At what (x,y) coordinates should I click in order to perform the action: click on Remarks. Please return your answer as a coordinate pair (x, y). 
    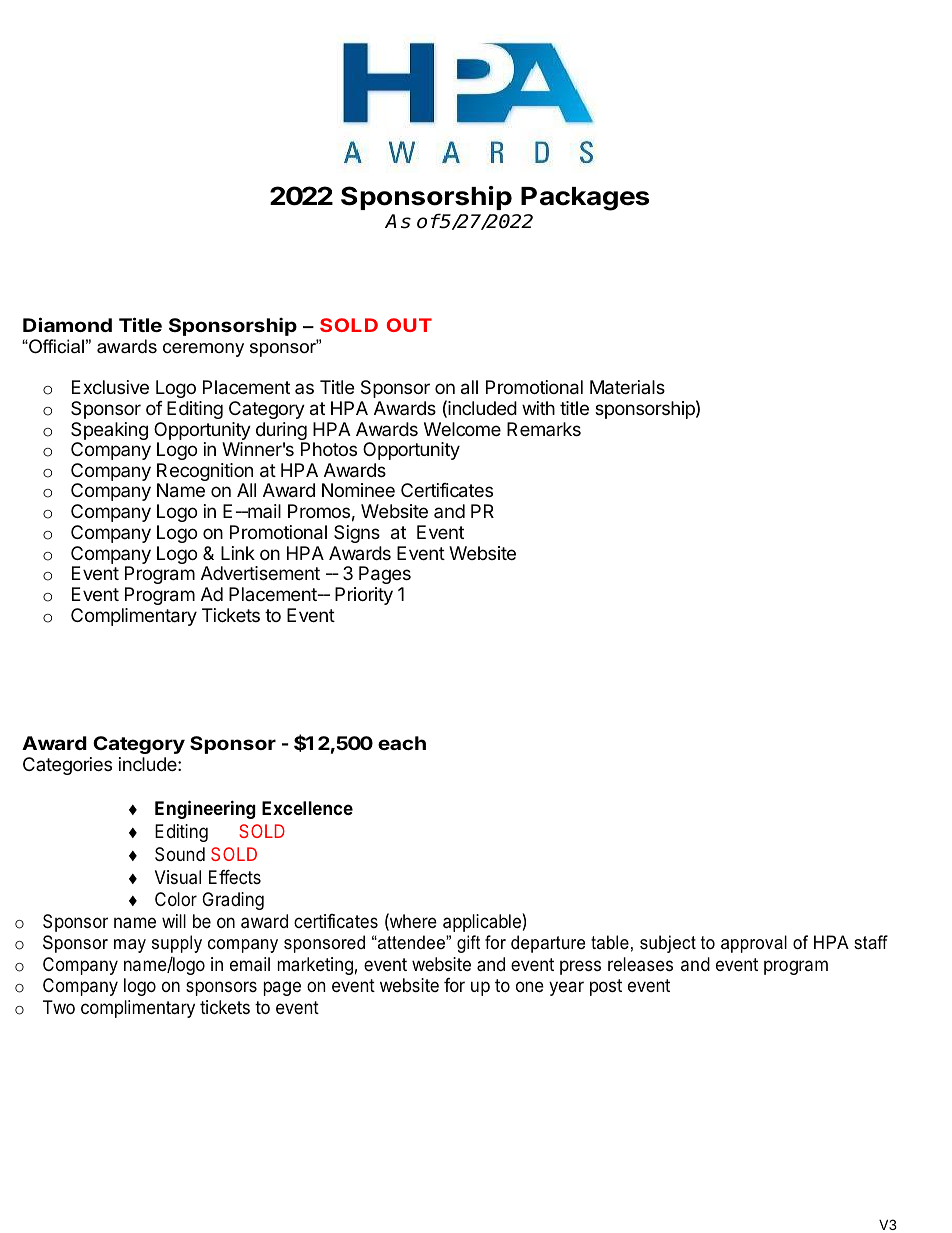
    Looking at the image, I should click on (544, 429).
